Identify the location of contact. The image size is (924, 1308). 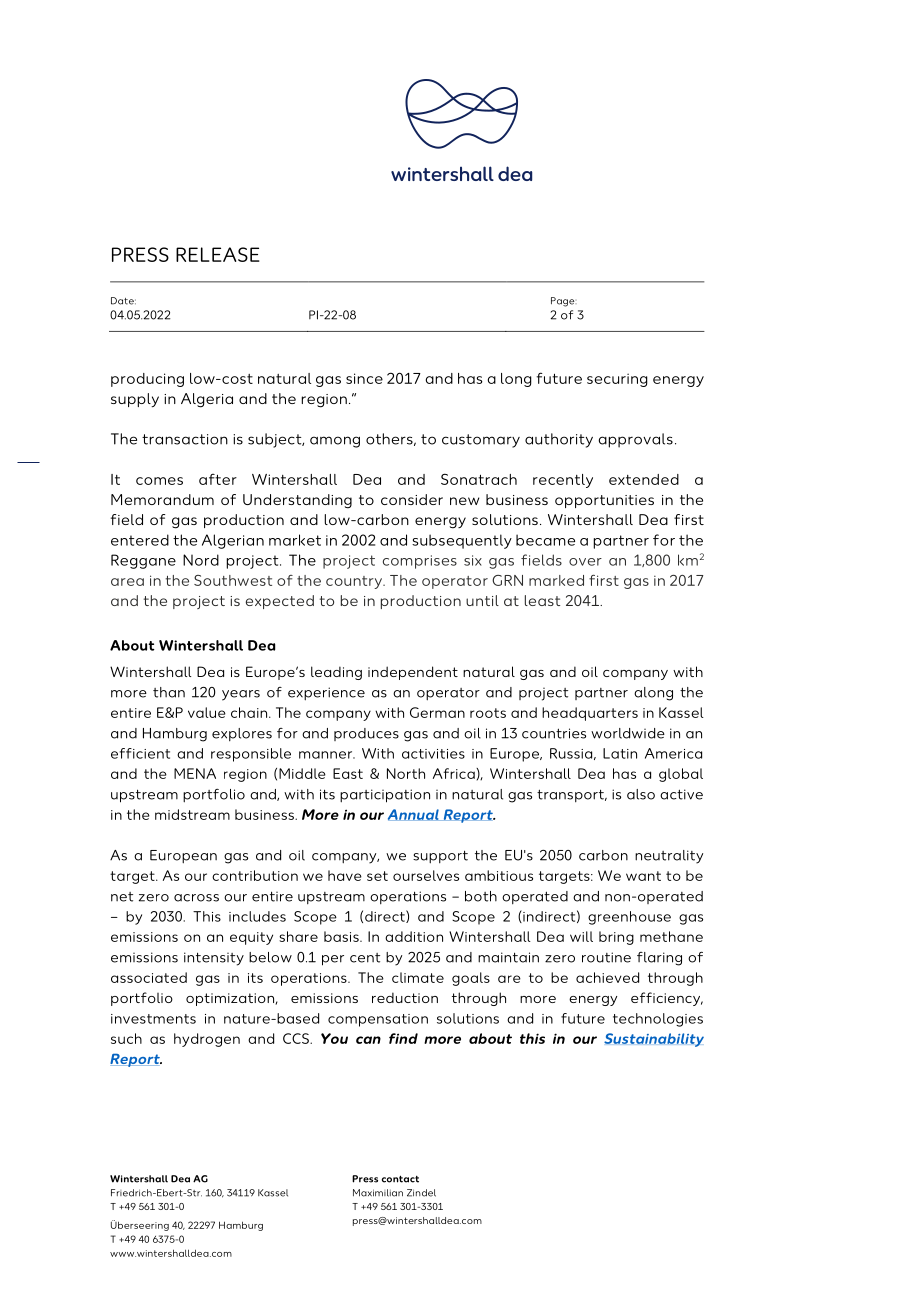
(400, 1179).
